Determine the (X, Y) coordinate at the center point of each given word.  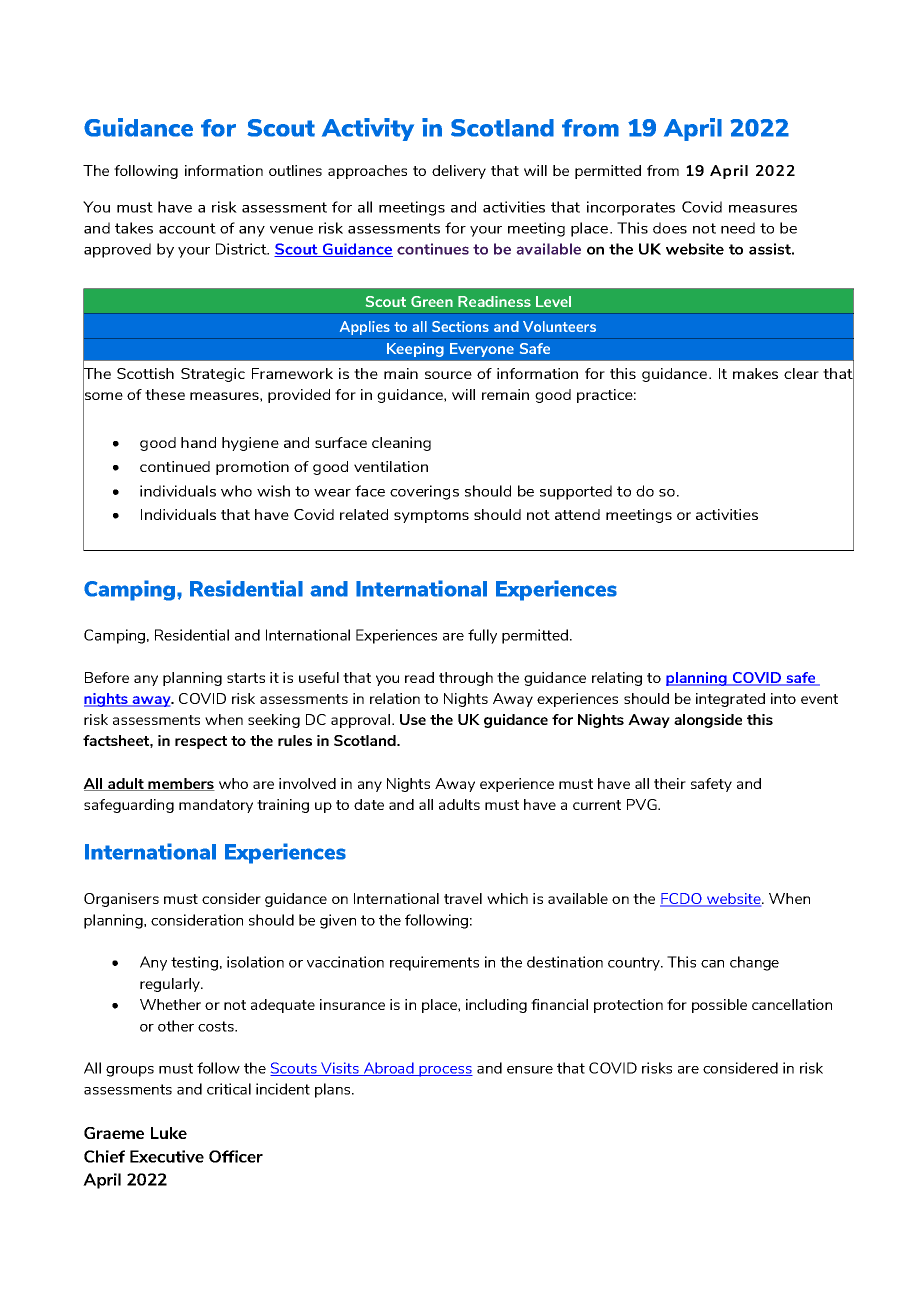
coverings (424, 492)
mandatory (216, 806)
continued (175, 466)
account (187, 228)
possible (719, 1006)
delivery (459, 172)
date (369, 804)
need (738, 228)
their (670, 783)
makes (755, 373)
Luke (169, 1133)
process (445, 1071)
